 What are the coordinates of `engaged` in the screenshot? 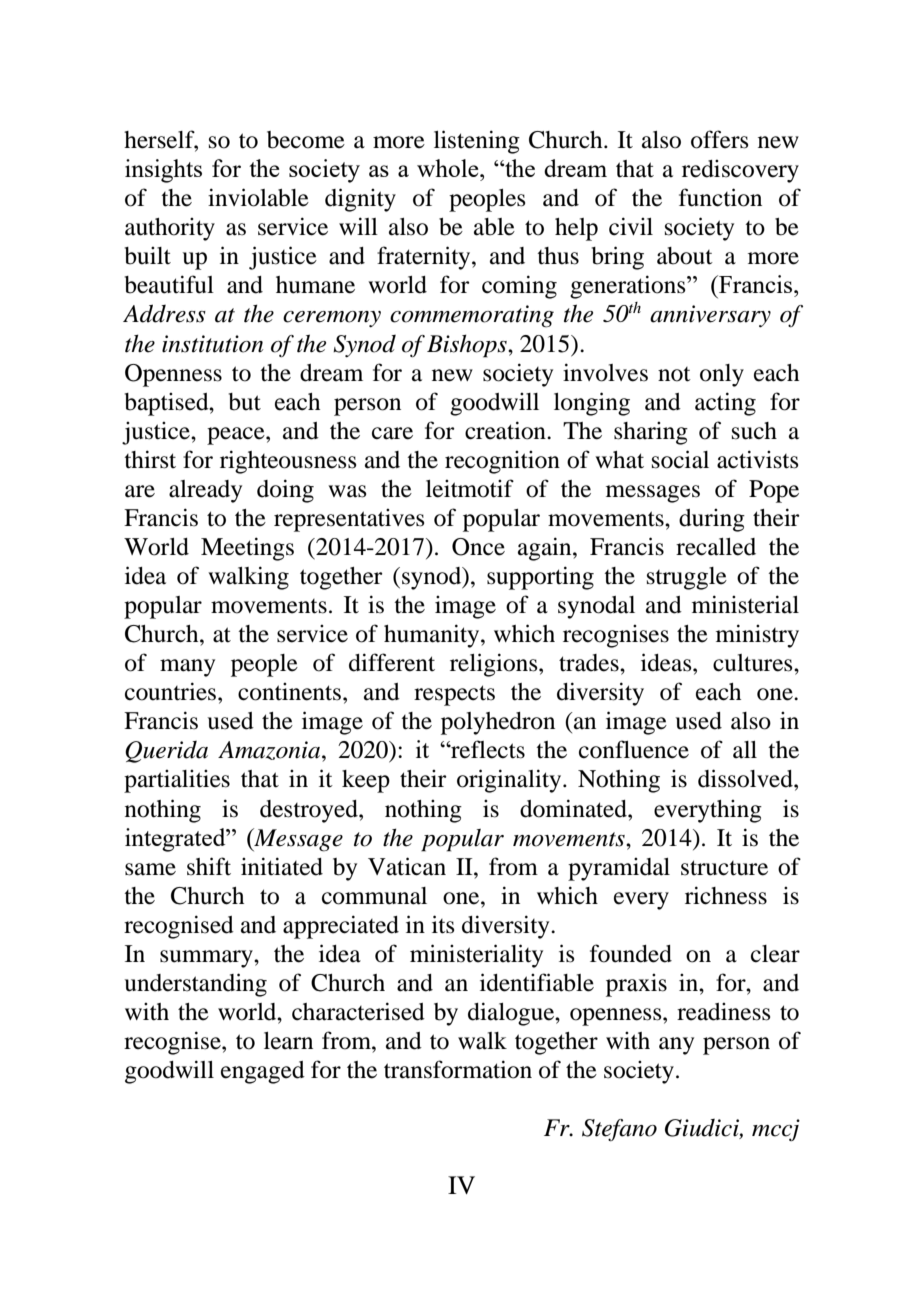 It's located at (263, 1072).
